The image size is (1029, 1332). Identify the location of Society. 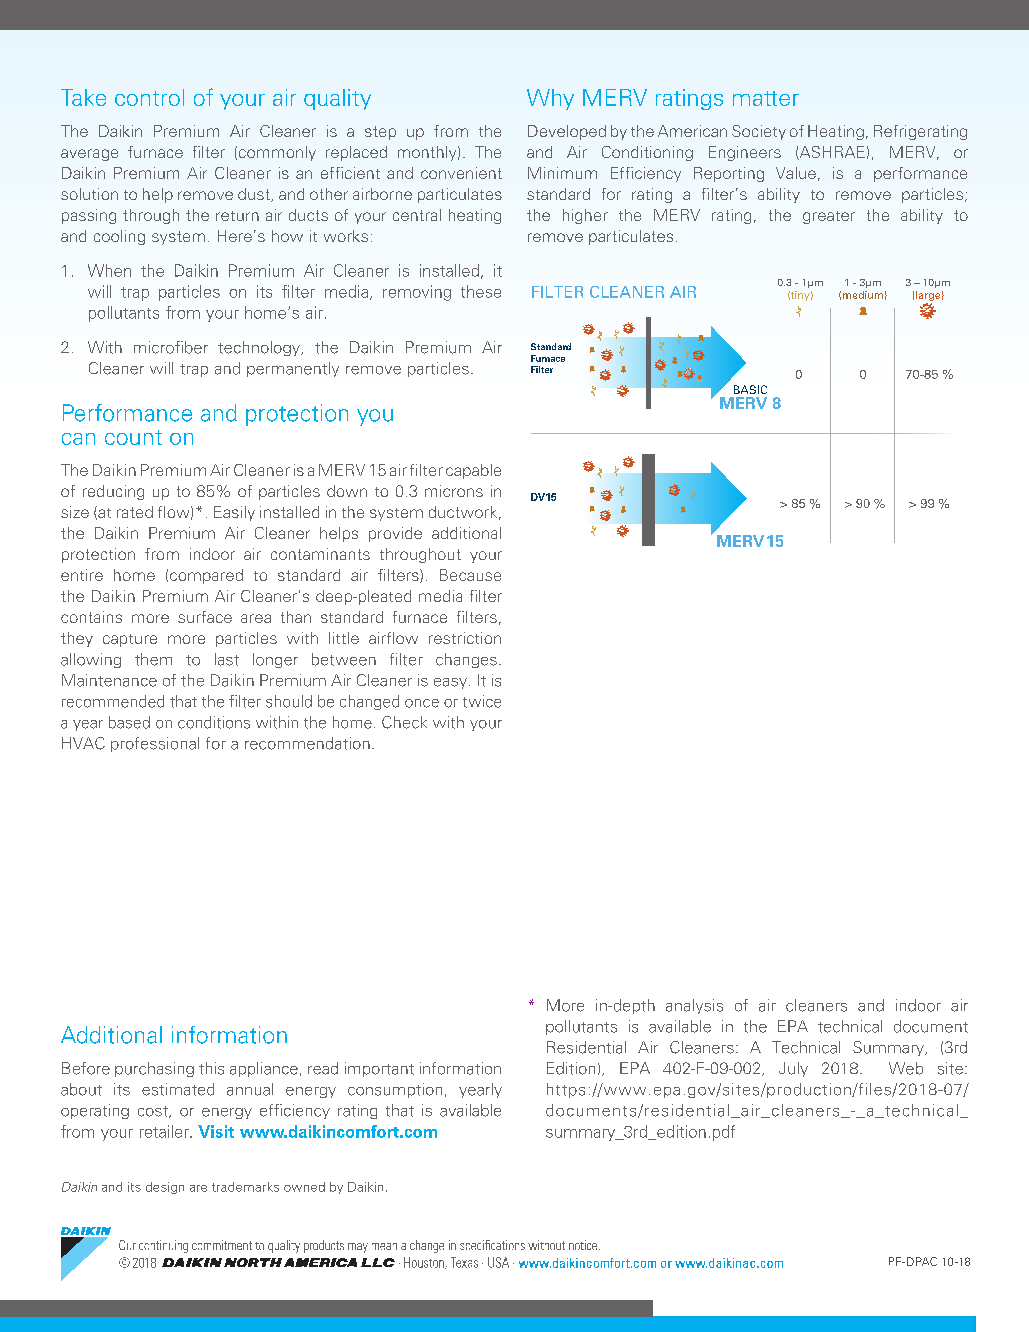
(759, 132).
